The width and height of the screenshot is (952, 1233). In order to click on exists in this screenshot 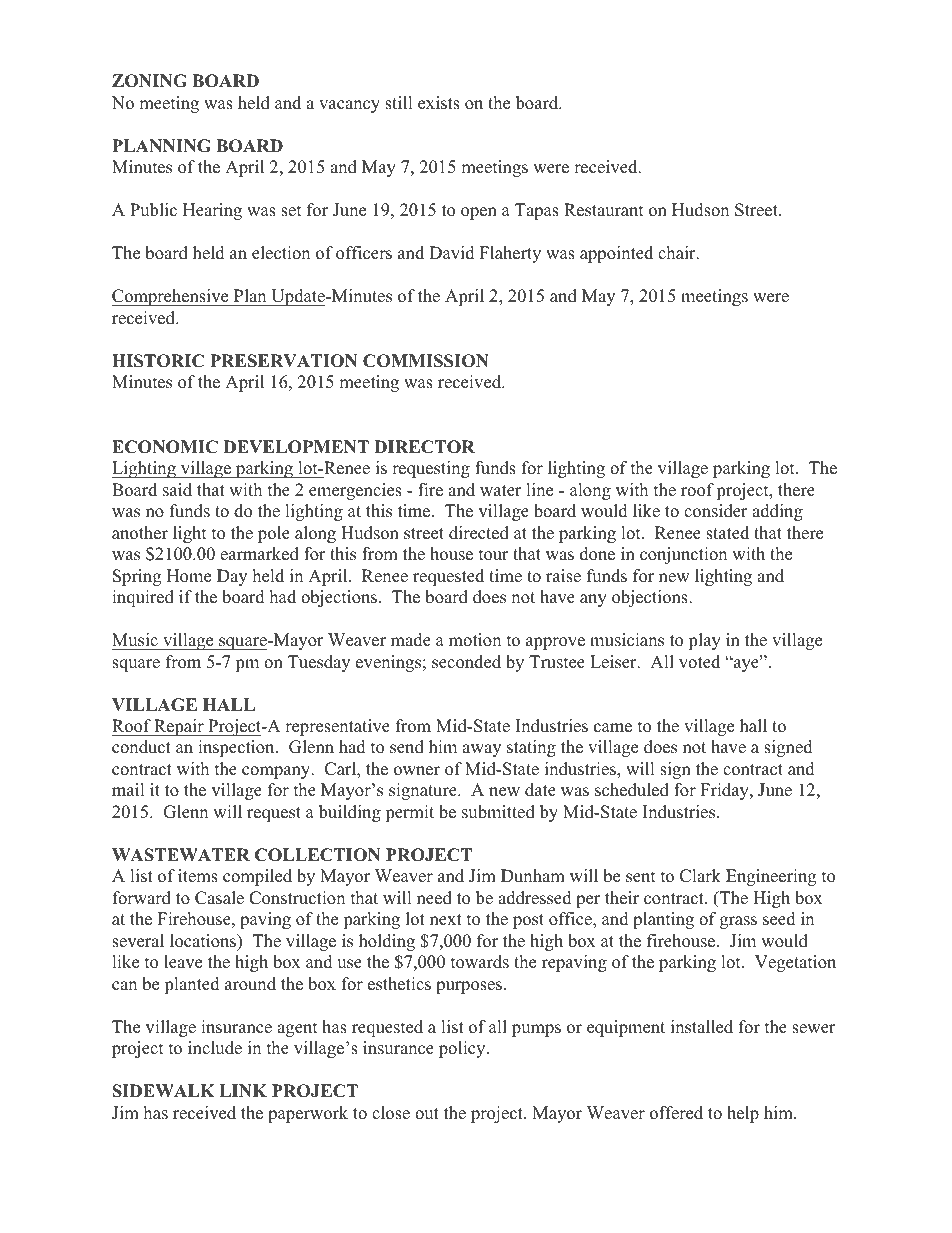, I will do `click(439, 103)`.
